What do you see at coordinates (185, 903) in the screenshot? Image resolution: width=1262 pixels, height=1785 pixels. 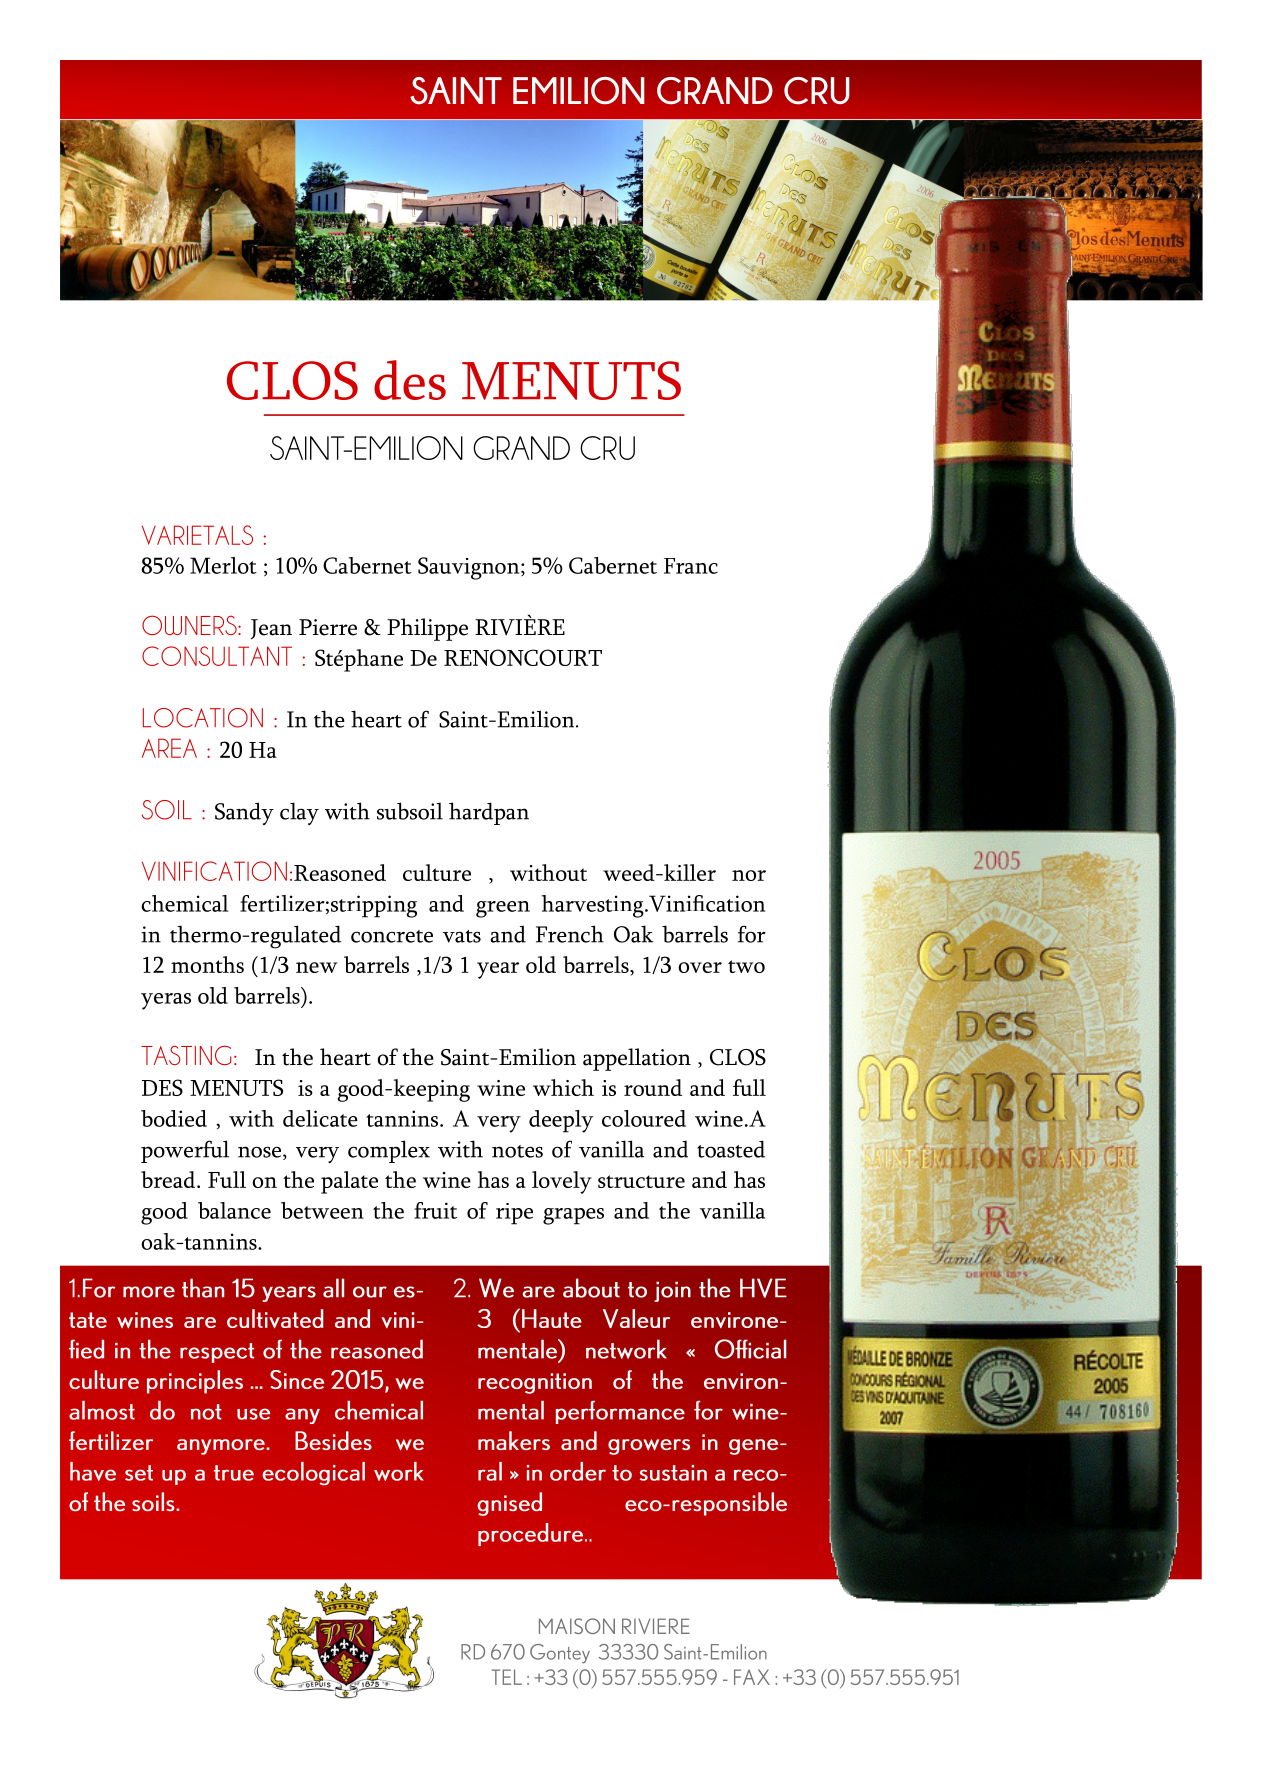 I see `chemical` at bounding box center [185, 903].
